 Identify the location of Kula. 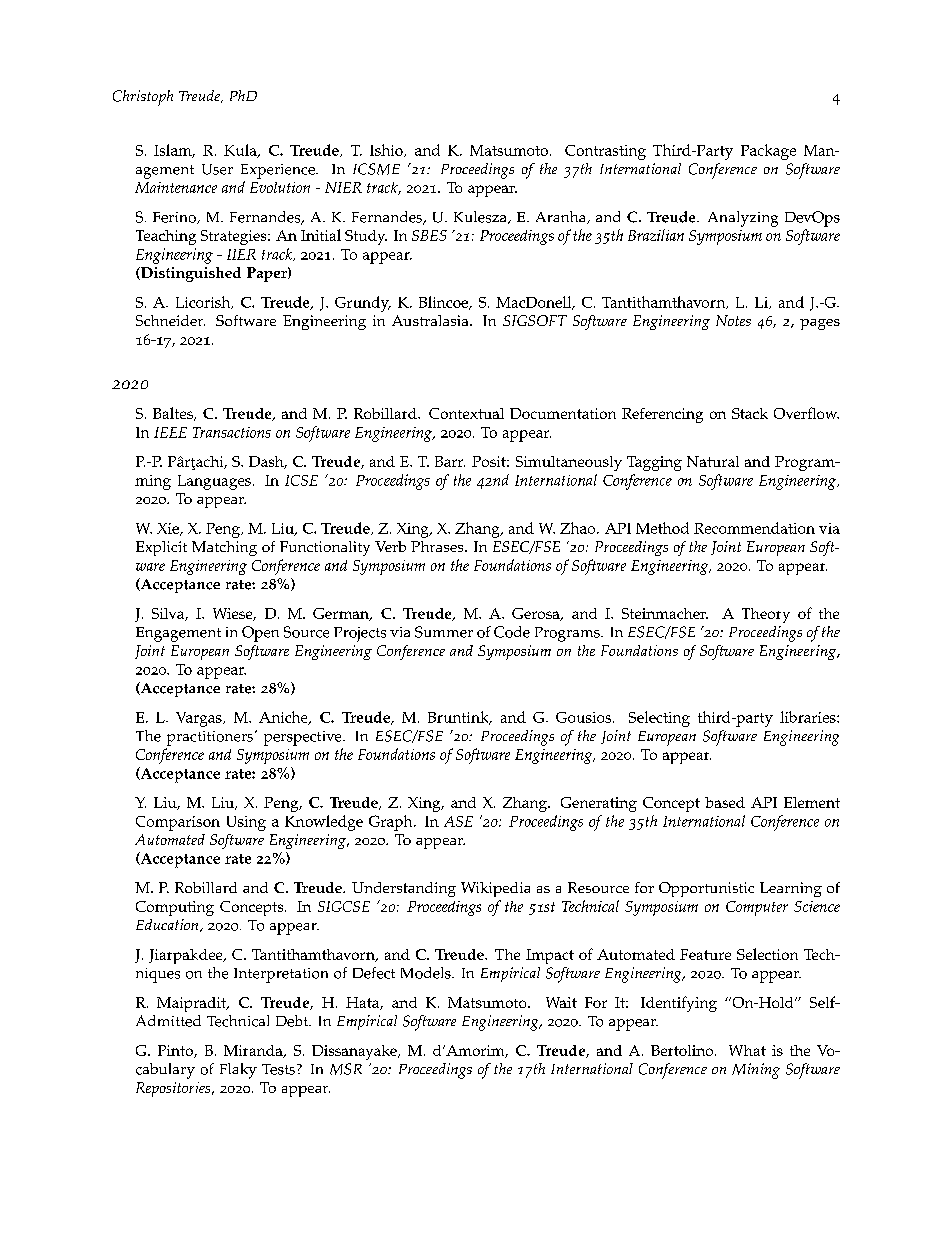
(241, 151).
